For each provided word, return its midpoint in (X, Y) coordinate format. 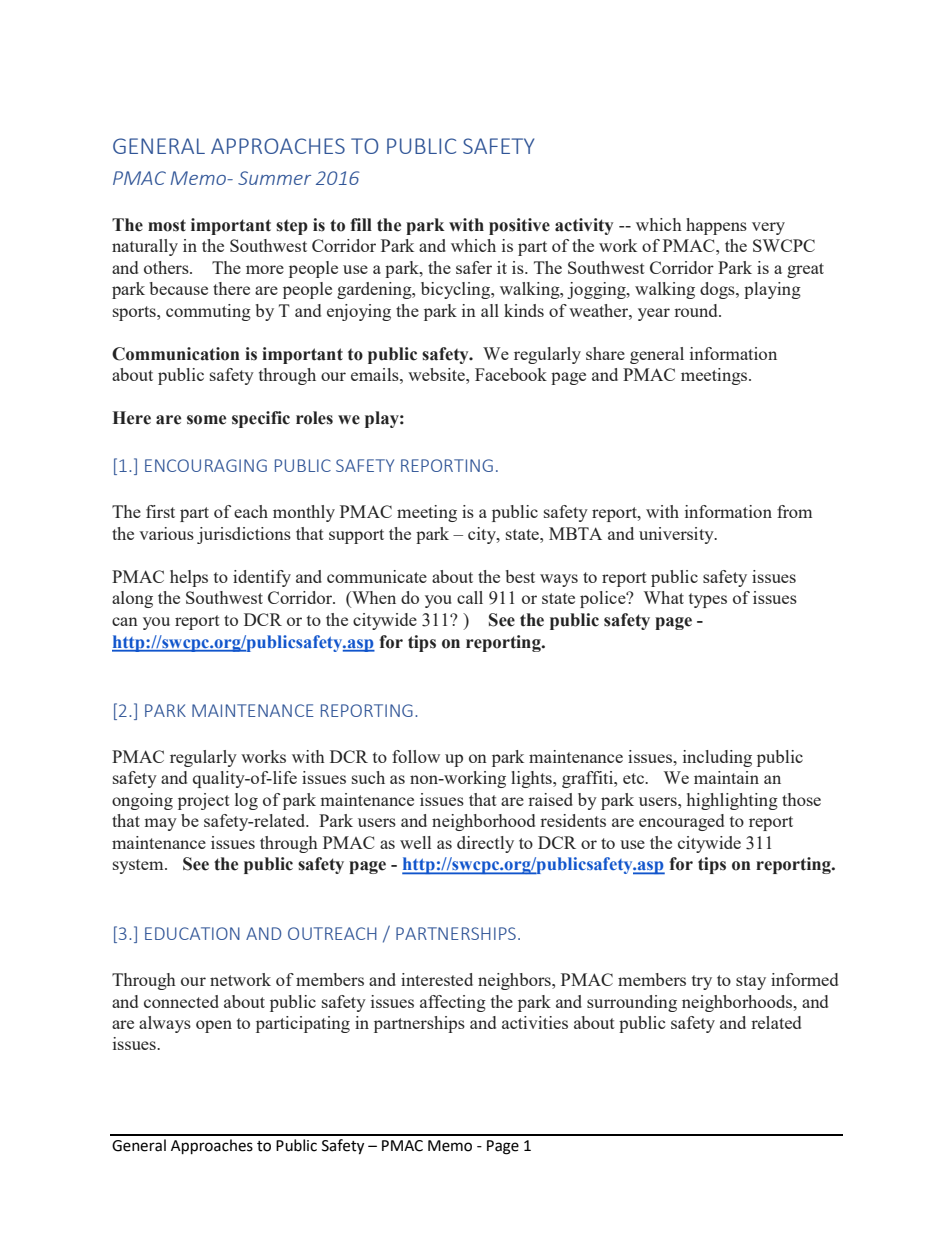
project (204, 801)
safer (474, 267)
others (167, 267)
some (206, 420)
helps (189, 578)
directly (485, 844)
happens (716, 226)
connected (181, 1001)
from (794, 511)
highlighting (732, 801)
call (470, 597)
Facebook (511, 374)
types (708, 600)
